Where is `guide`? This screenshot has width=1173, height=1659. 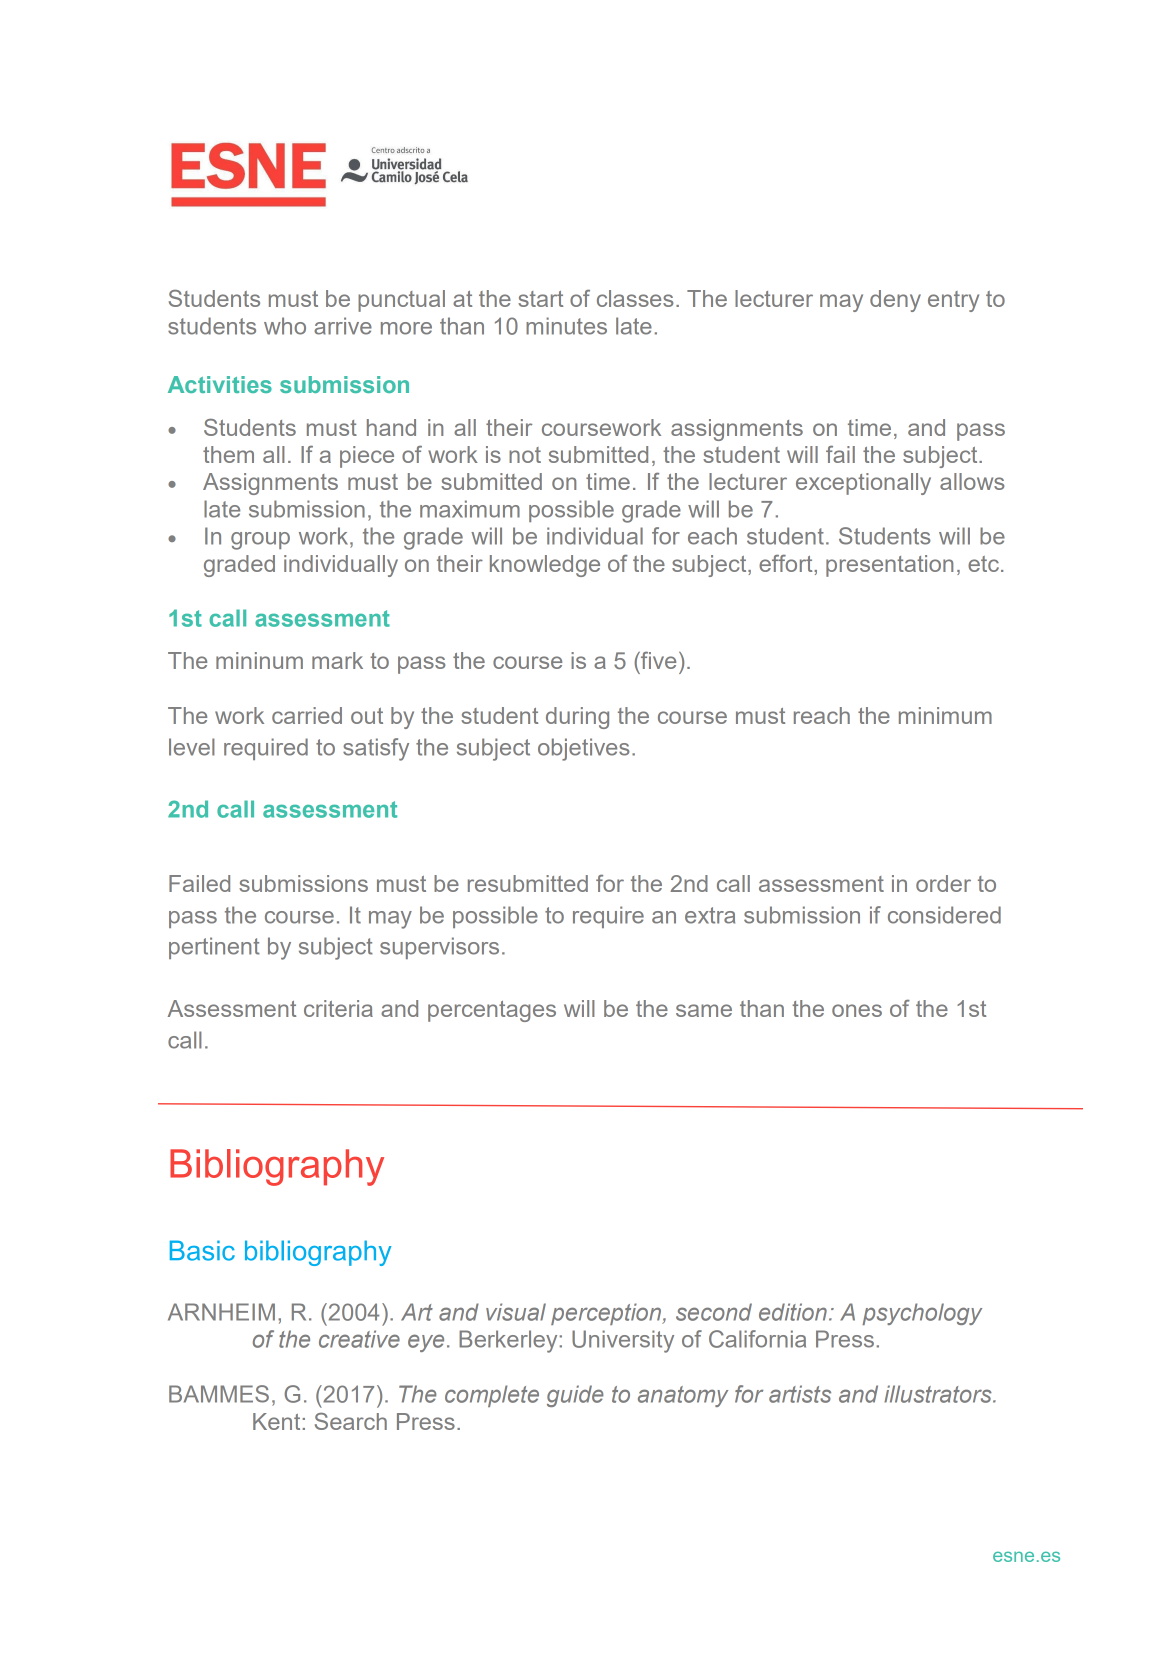
guide is located at coordinates (575, 1396).
